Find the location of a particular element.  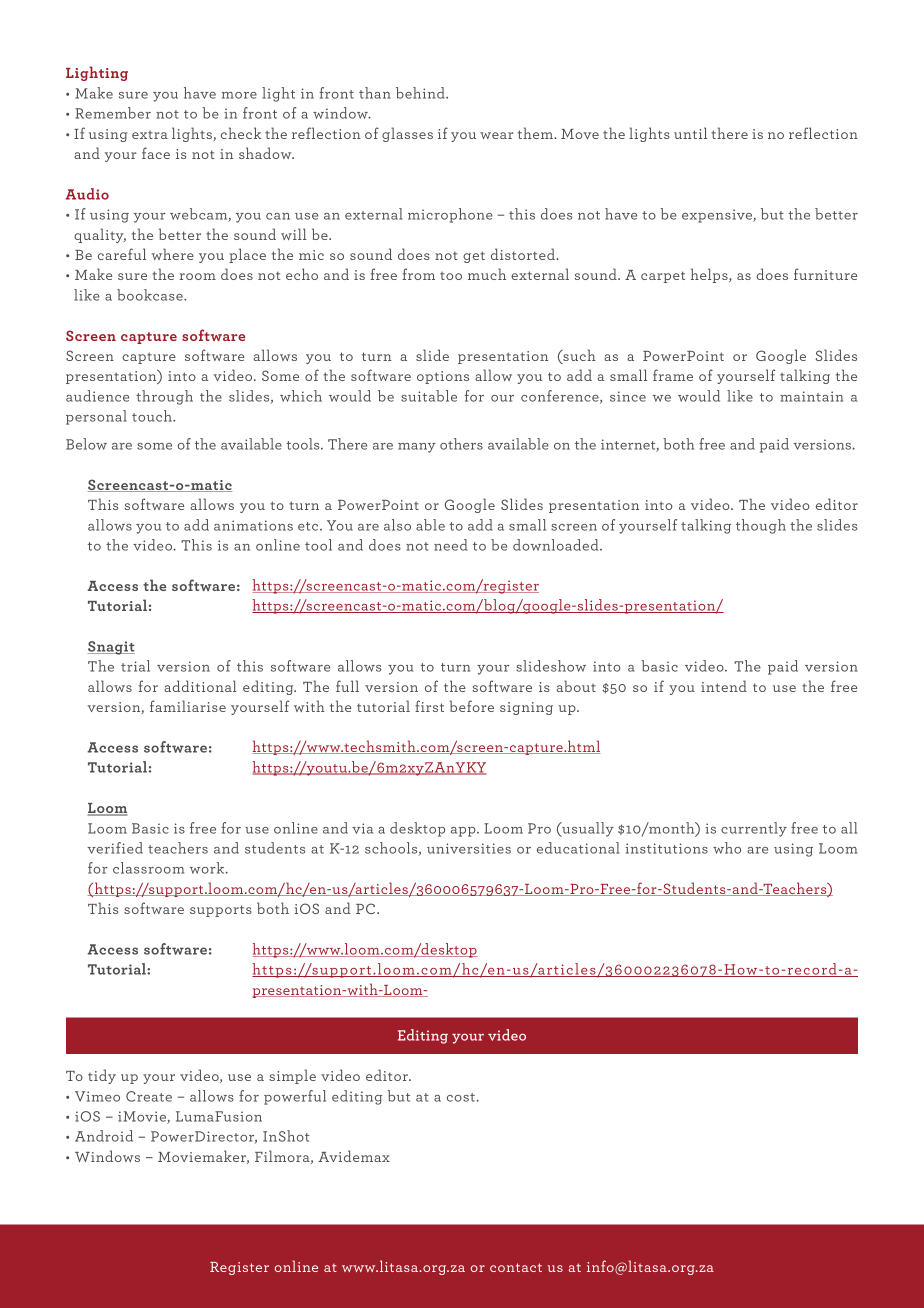

intend is located at coordinates (724, 686).
